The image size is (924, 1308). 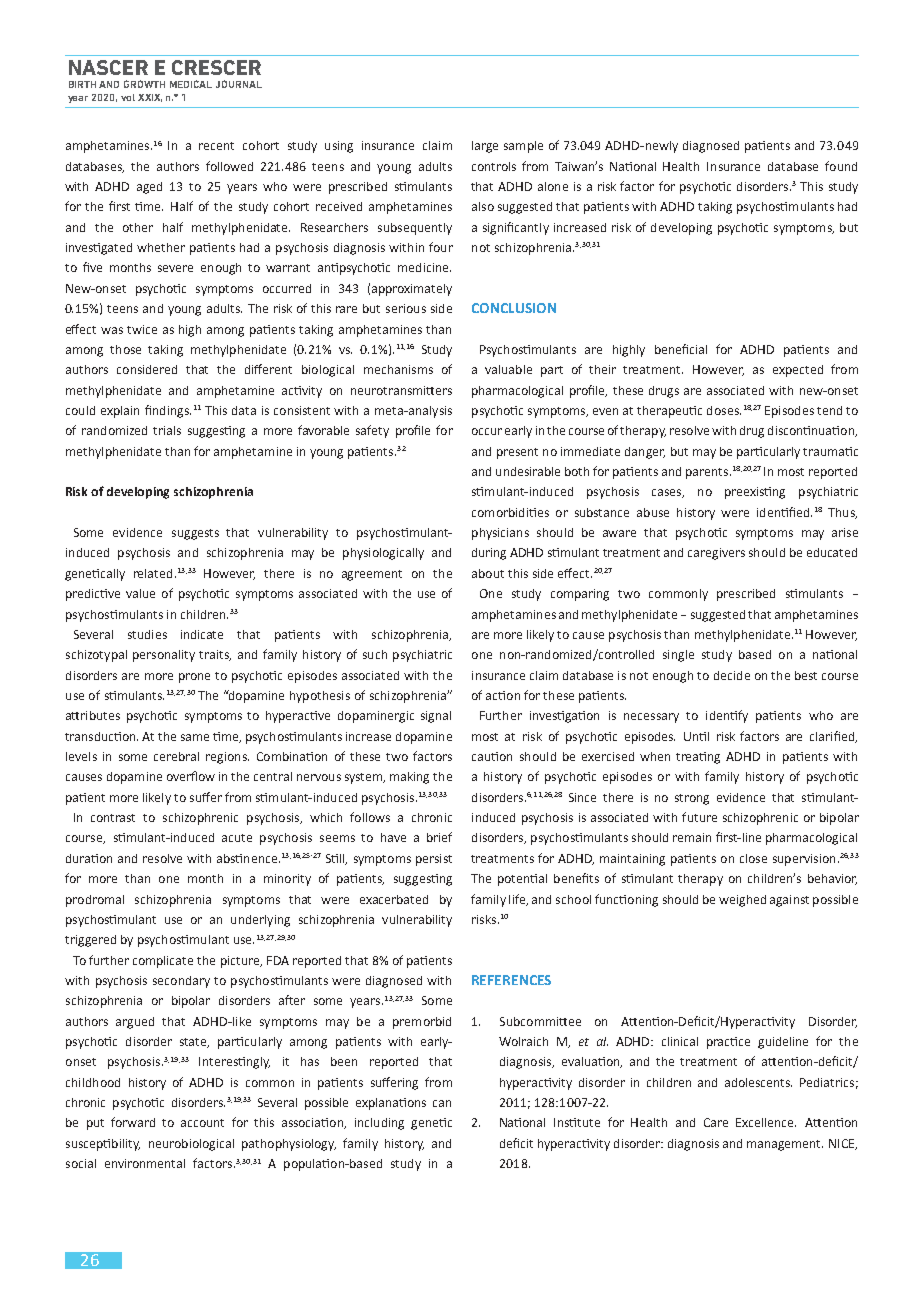 What do you see at coordinates (766, 1122) in the screenshot?
I see `Excellence` at bounding box center [766, 1122].
